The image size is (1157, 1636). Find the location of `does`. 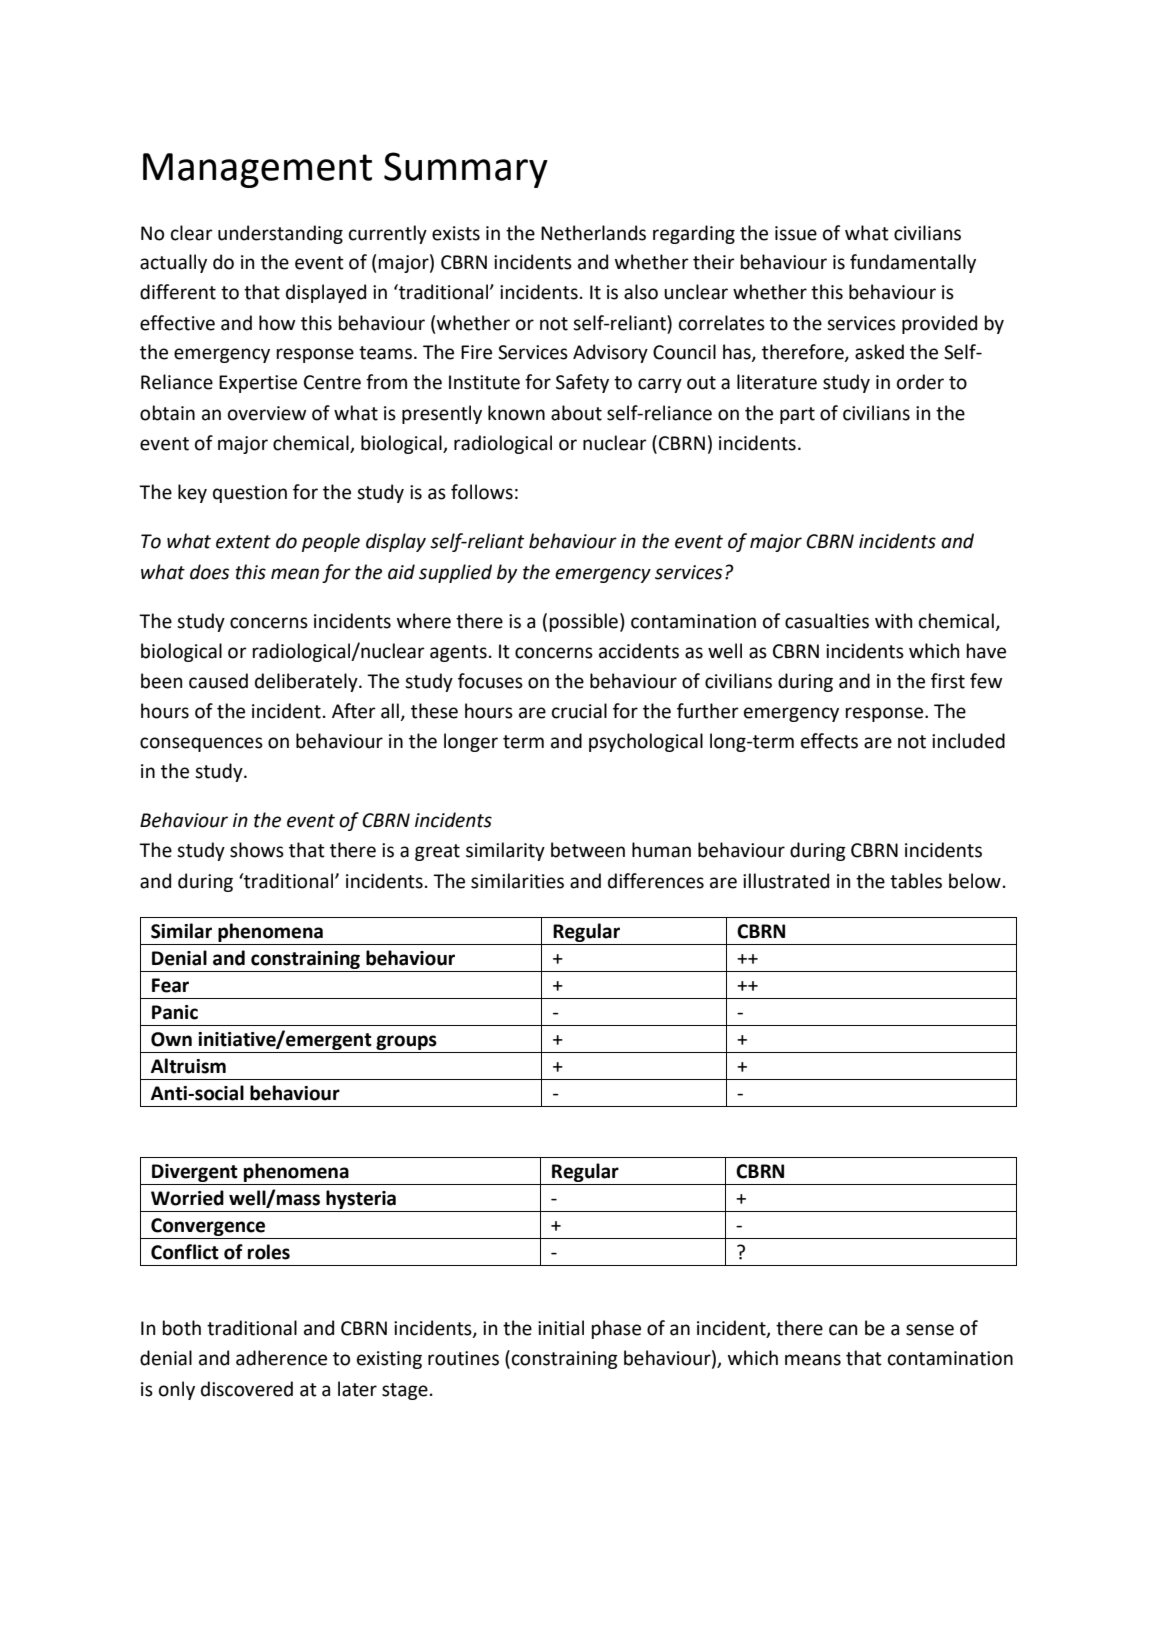

does is located at coordinates (210, 572).
